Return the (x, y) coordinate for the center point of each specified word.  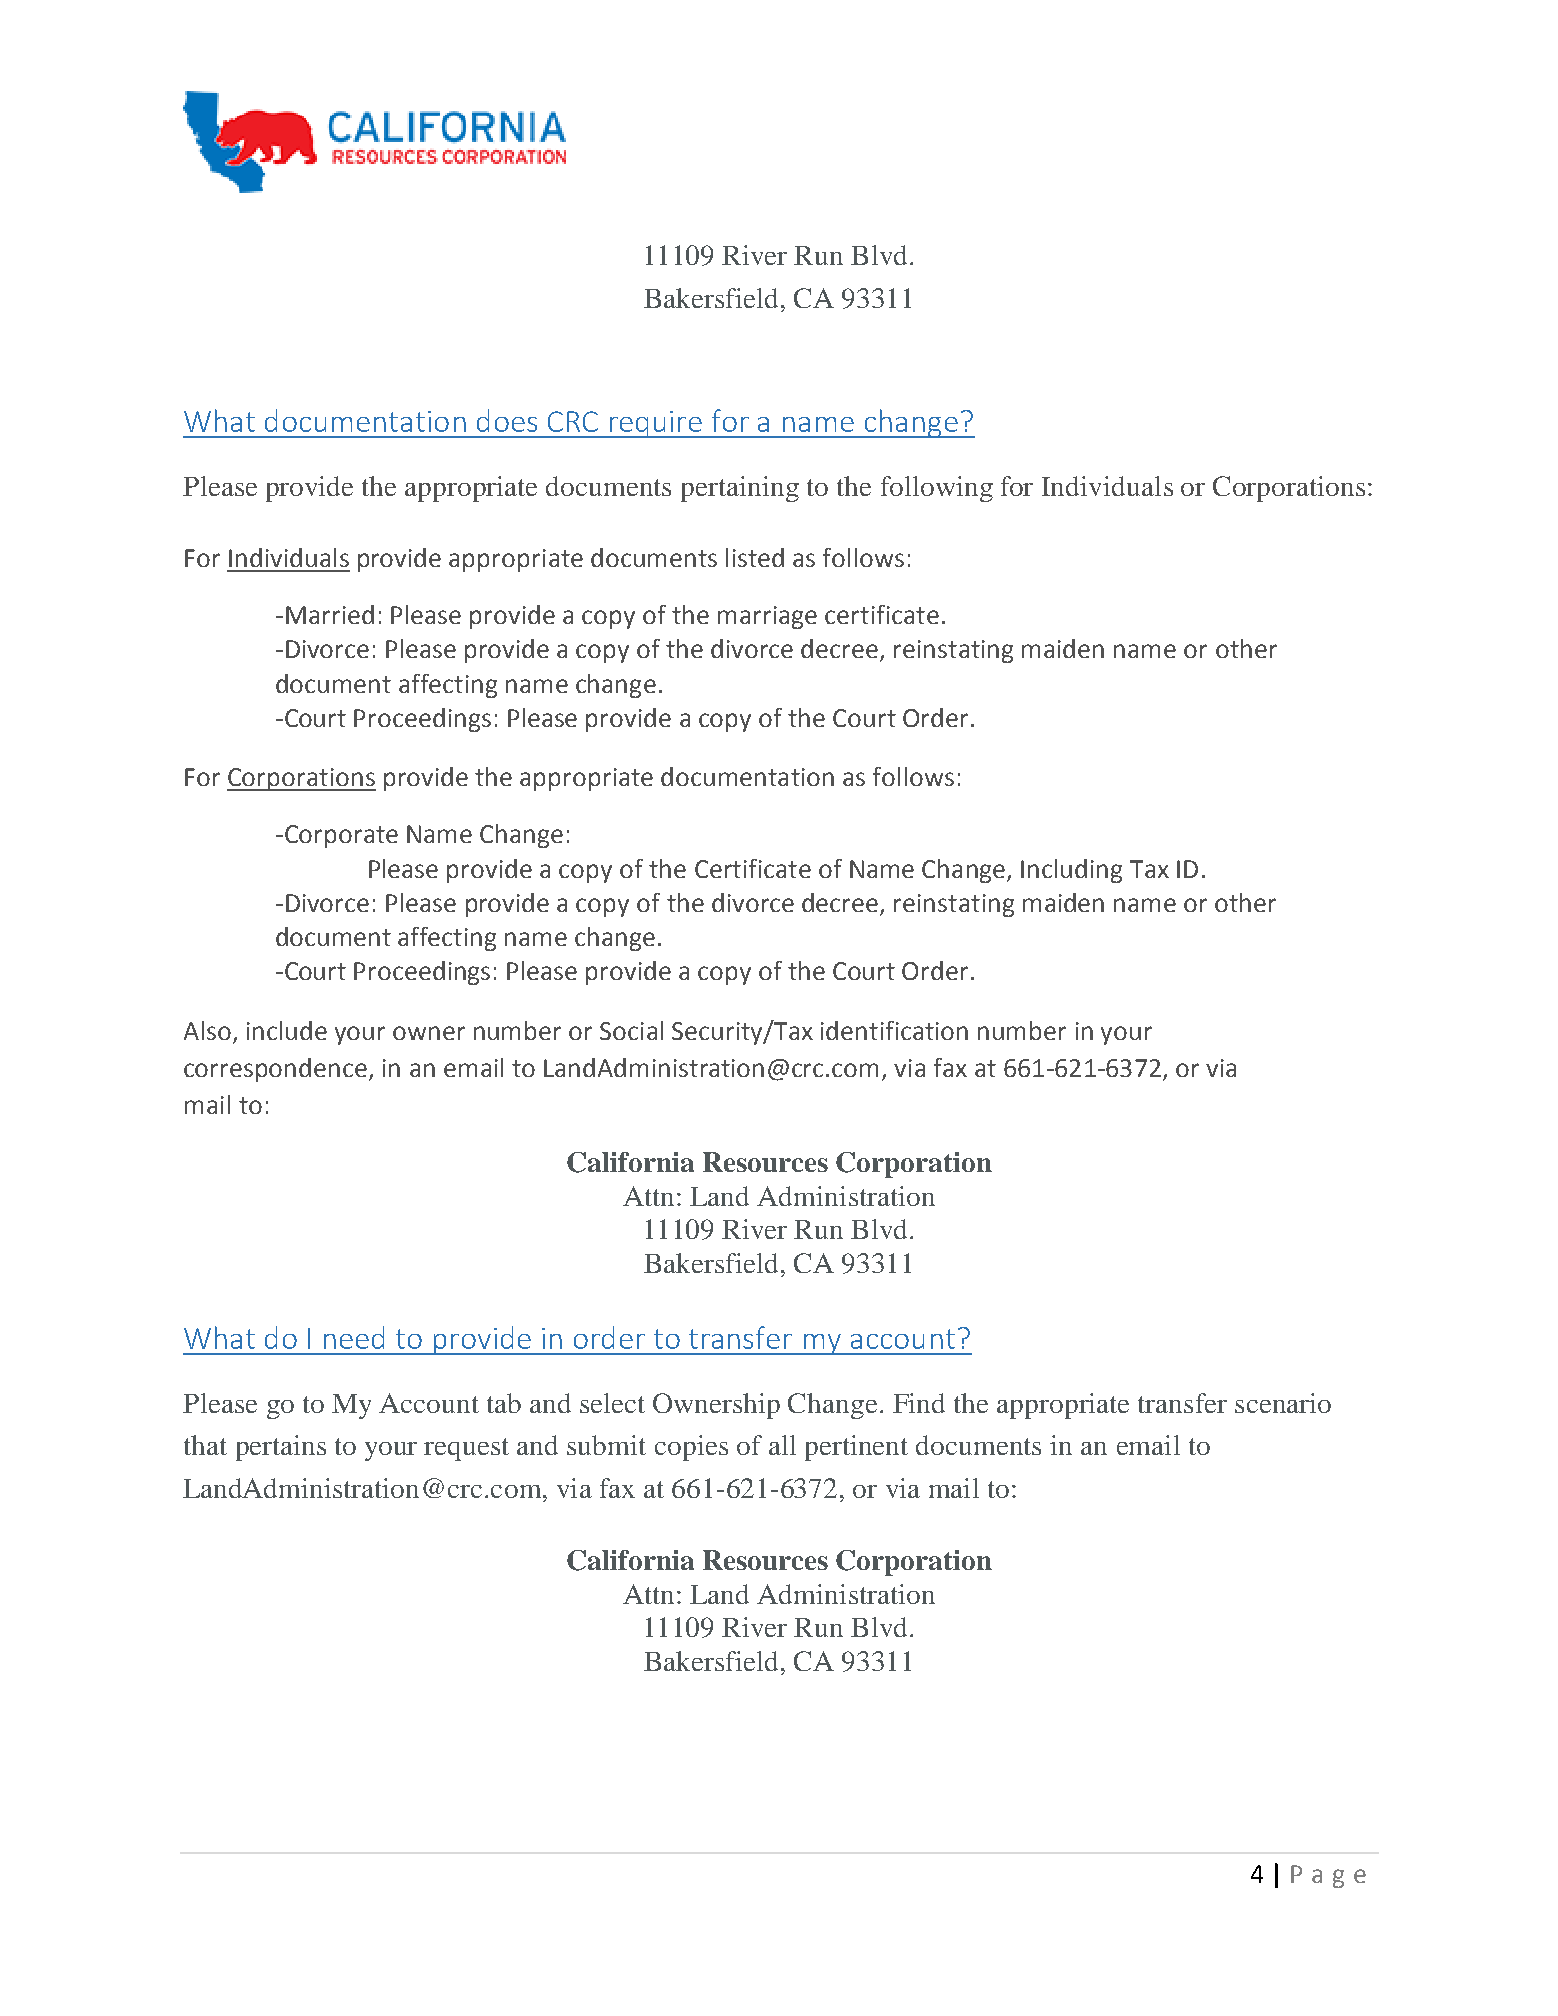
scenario (1283, 1403)
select (612, 1403)
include (287, 1030)
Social (631, 1030)
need (354, 1337)
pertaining (740, 489)
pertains (281, 1448)
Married (330, 614)
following (937, 489)
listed (755, 557)
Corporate (340, 836)
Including (1071, 871)
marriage (767, 617)
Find (919, 1403)
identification (894, 1030)
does (507, 420)
